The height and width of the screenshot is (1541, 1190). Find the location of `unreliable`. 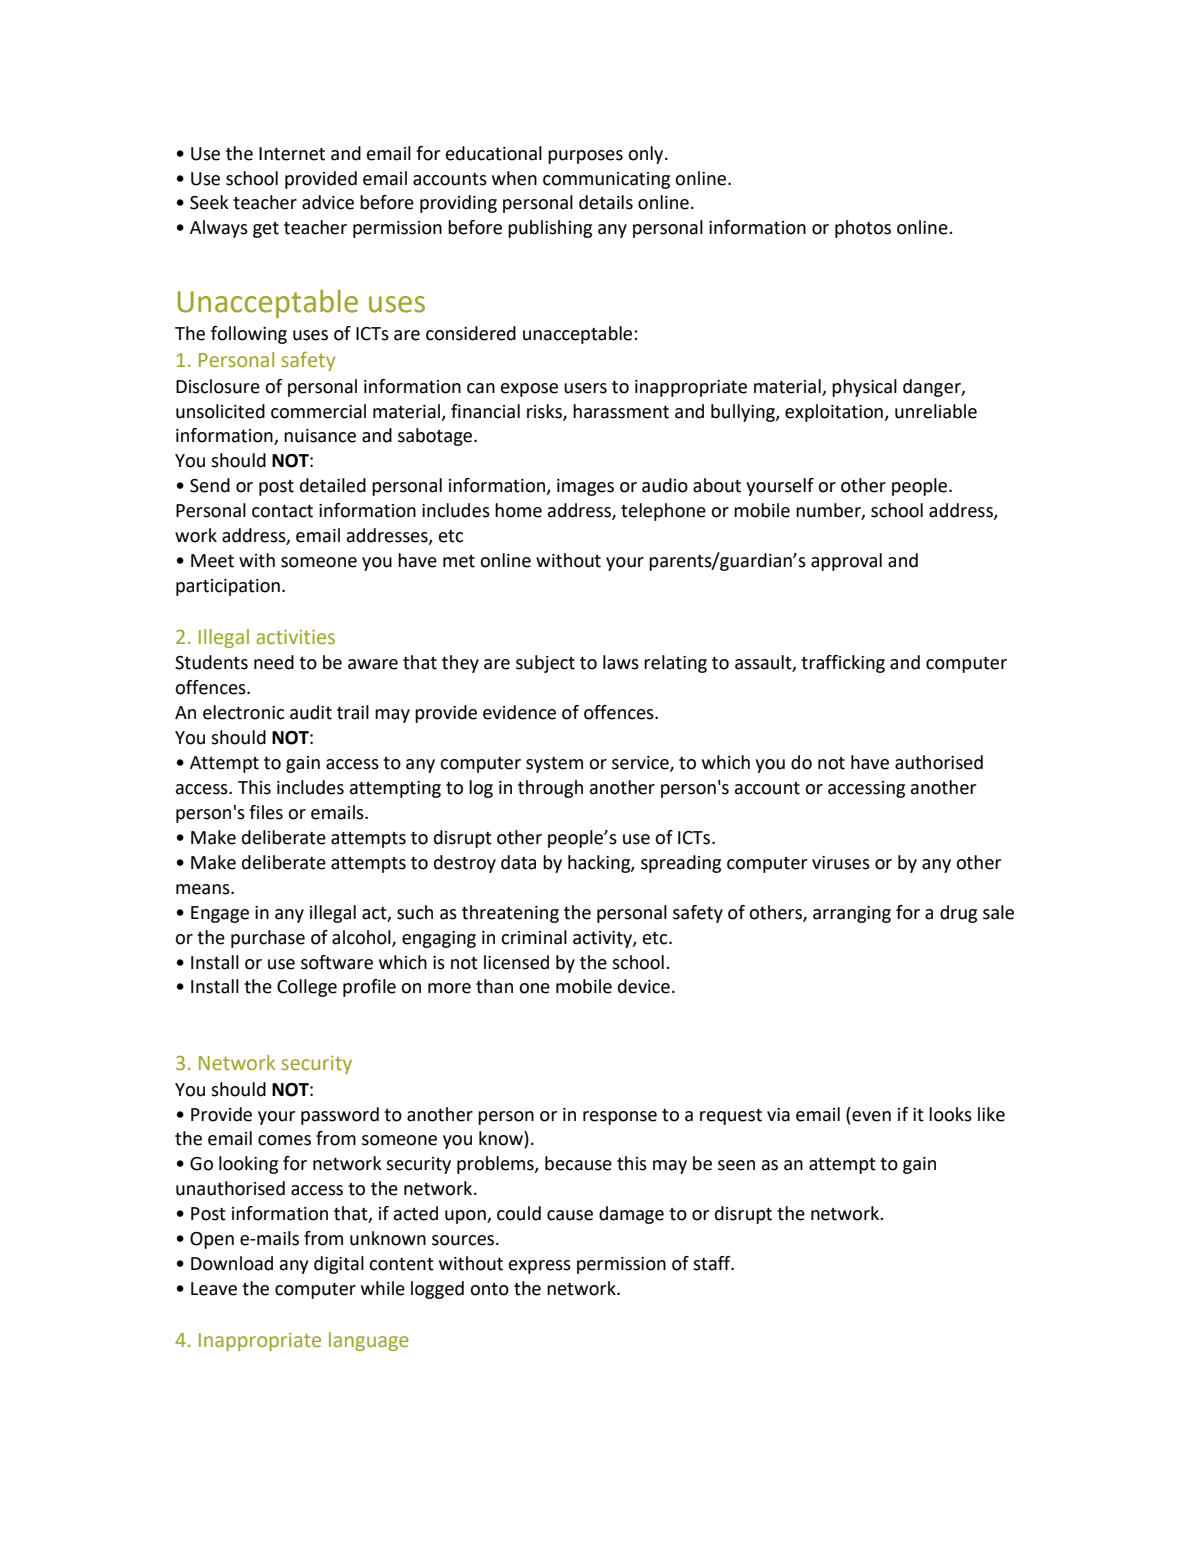

unreliable is located at coordinates (936, 411).
